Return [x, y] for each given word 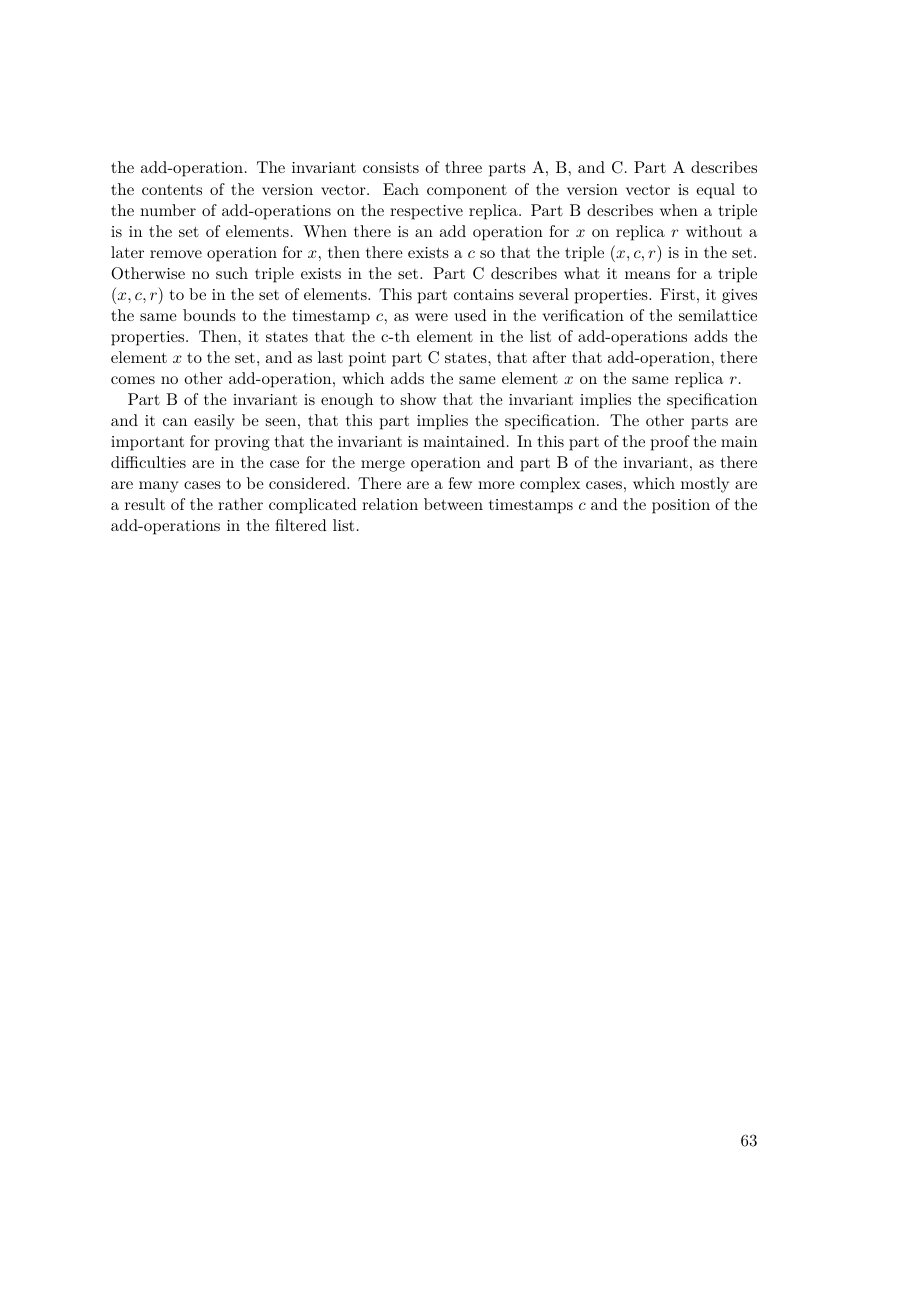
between [453, 504]
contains [484, 294]
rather [240, 504]
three [463, 167]
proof [670, 443]
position [681, 506]
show [418, 399]
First [677, 294]
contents [172, 190]
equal [715, 191]
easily [214, 422]
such [232, 273]
